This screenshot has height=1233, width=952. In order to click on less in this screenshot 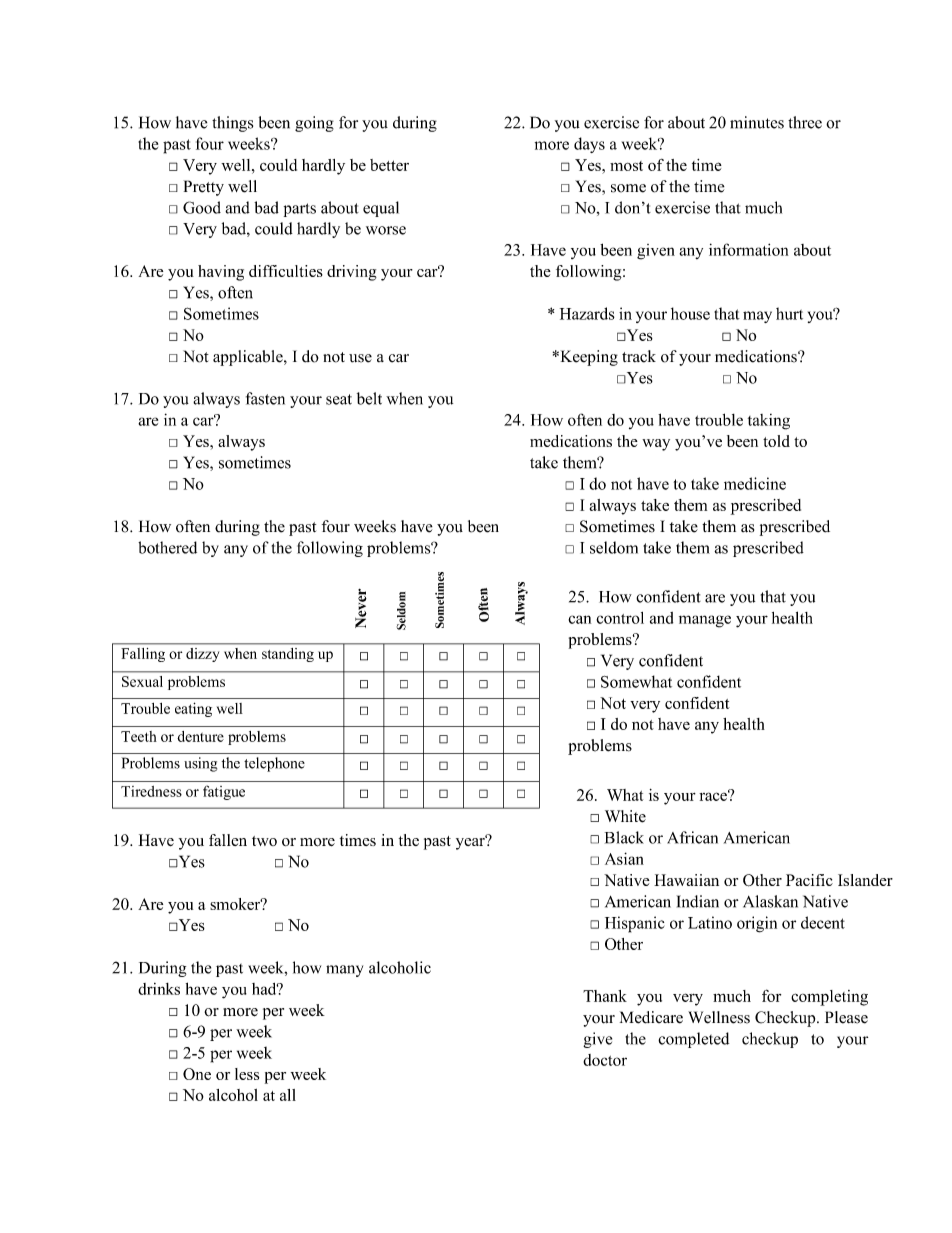, I will do `click(247, 1074)`.
